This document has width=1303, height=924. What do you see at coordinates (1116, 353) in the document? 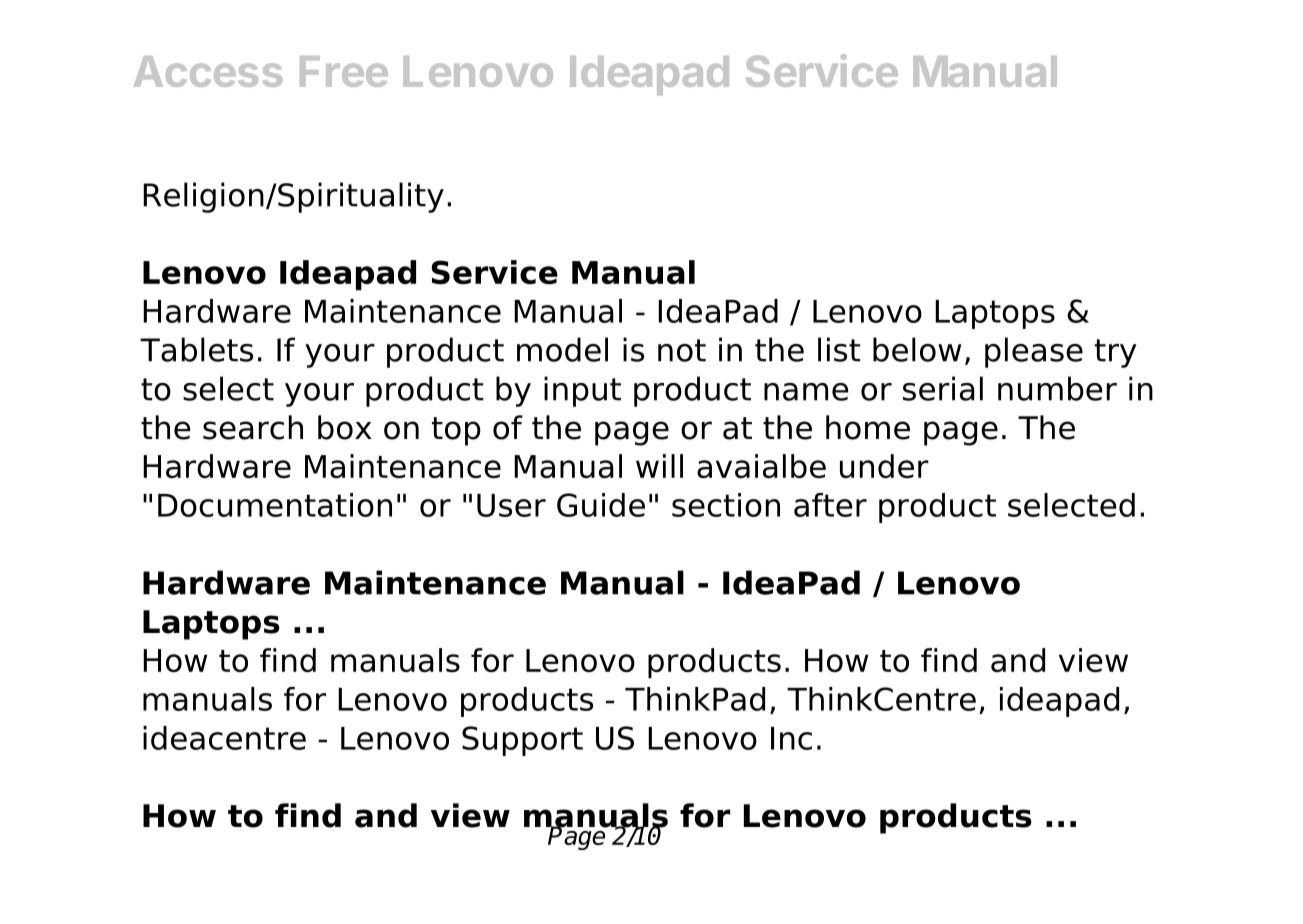
I see `try` at bounding box center [1116, 353].
